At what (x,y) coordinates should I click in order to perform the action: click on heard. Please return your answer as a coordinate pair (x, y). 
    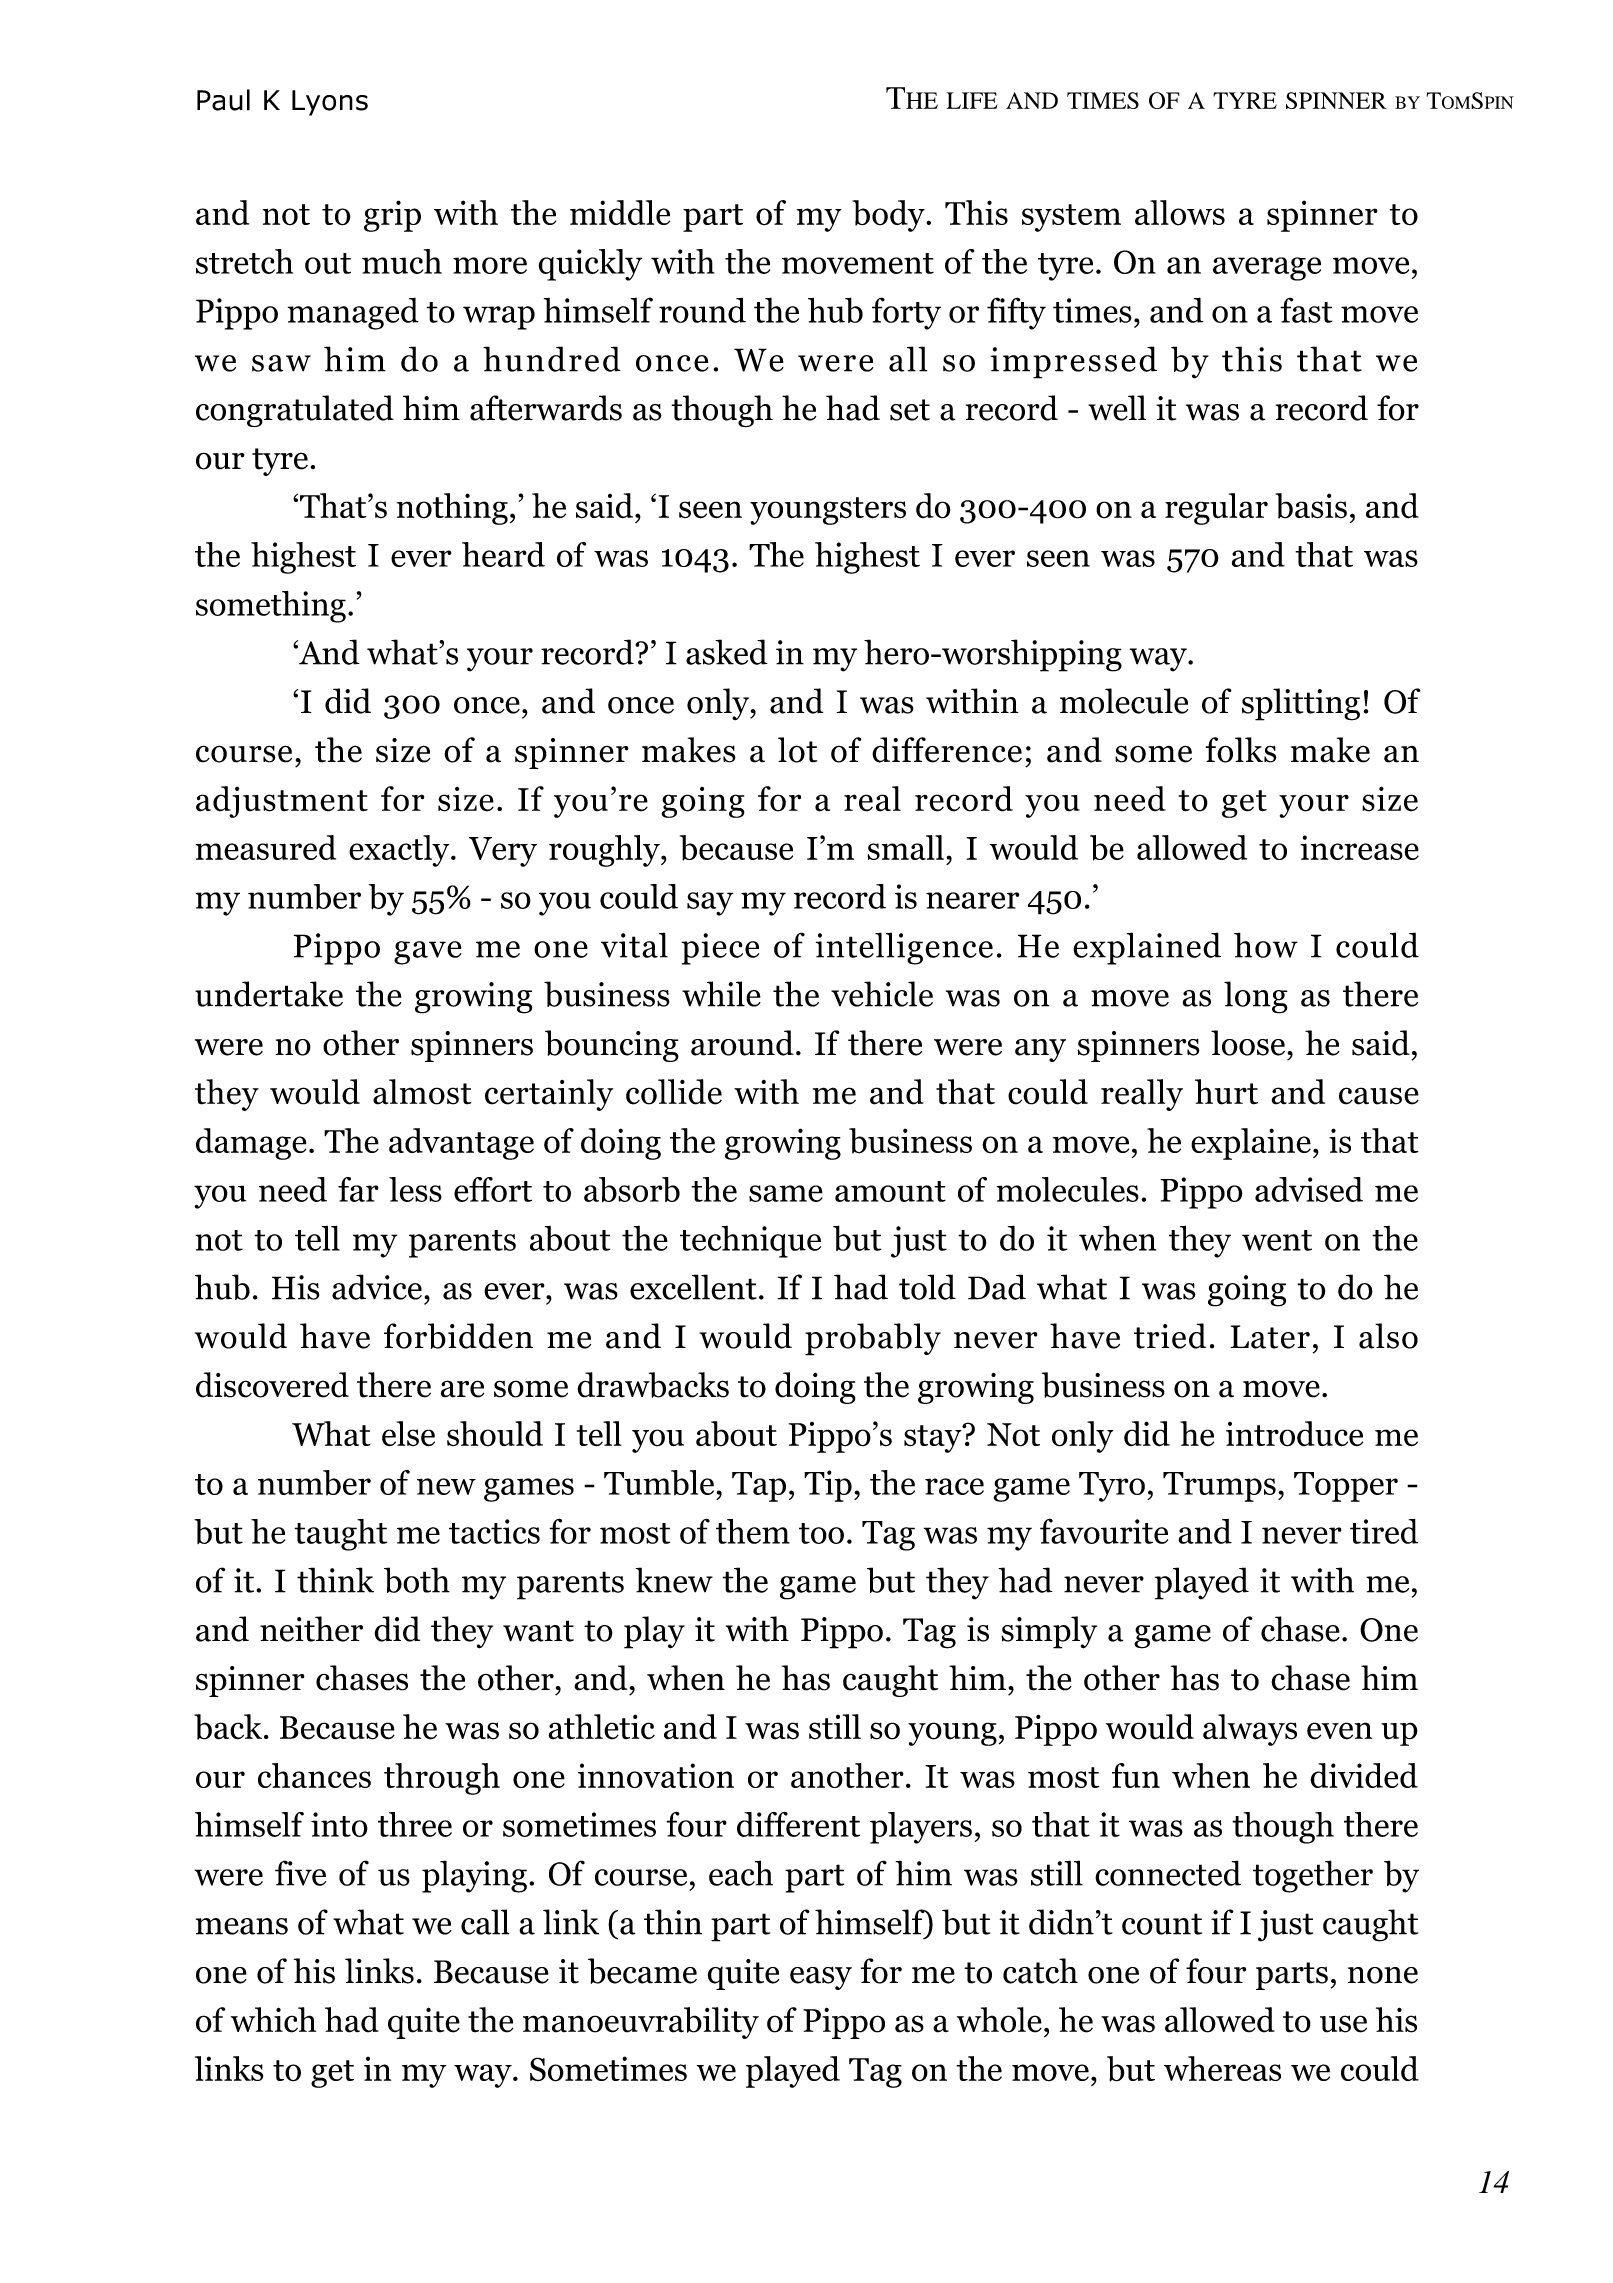
    Looking at the image, I should click on (503, 554).
